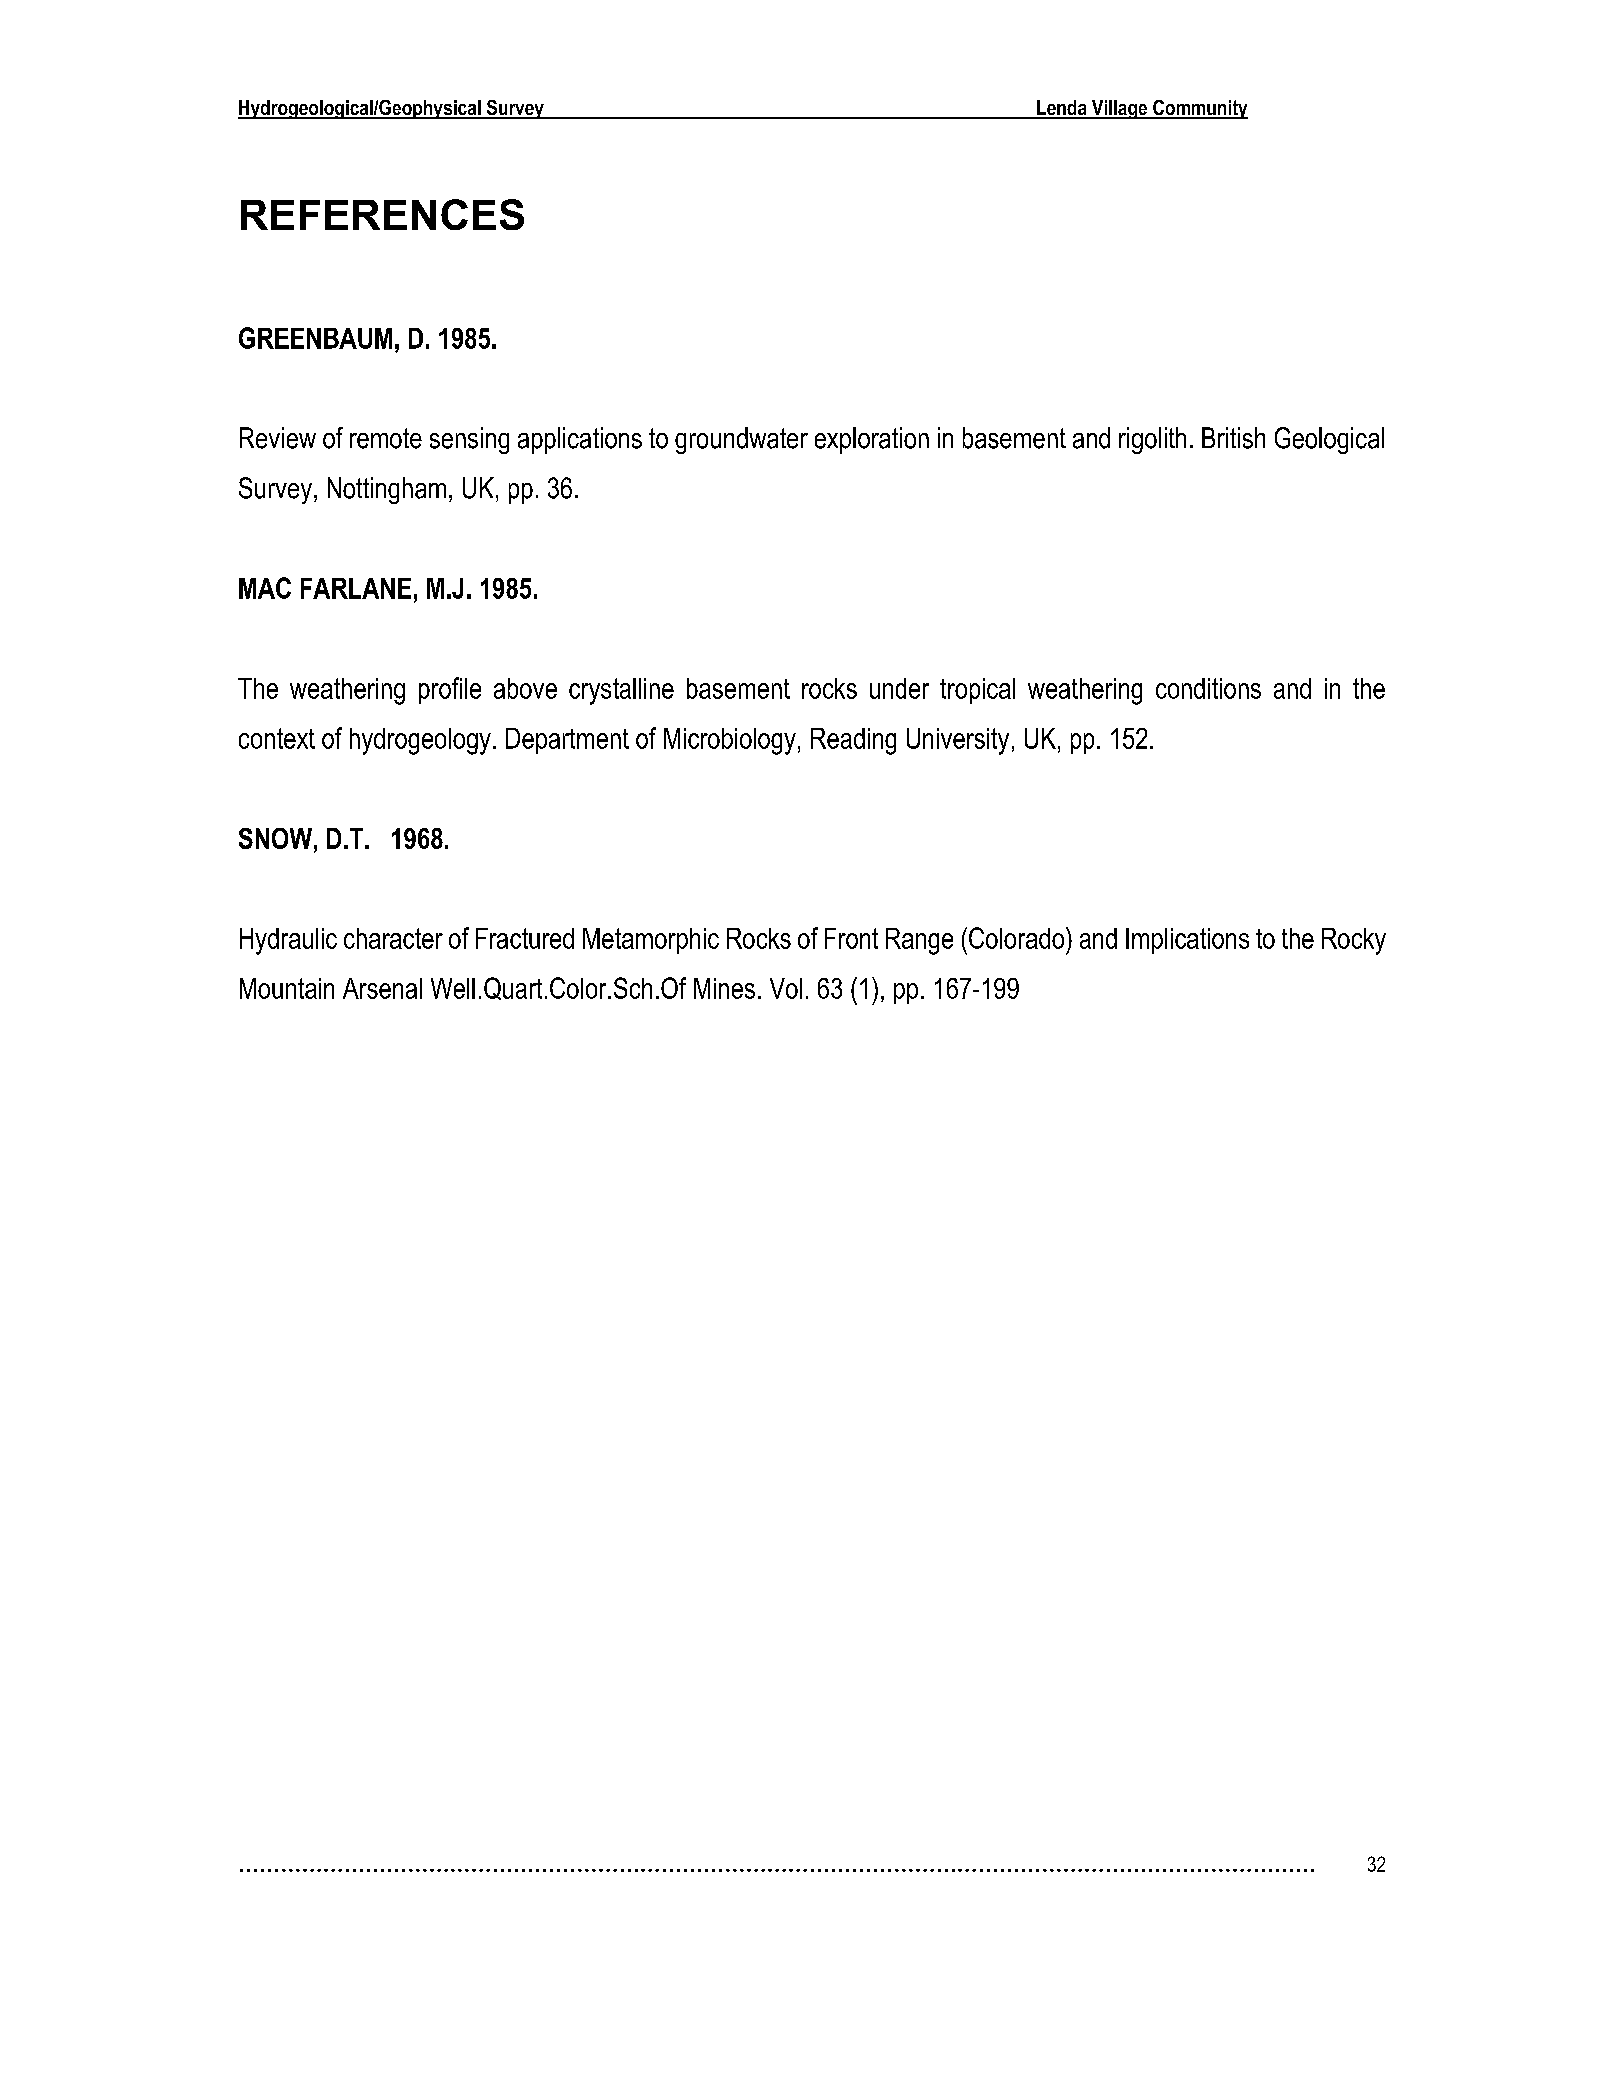  What do you see at coordinates (382, 214) in the screenshot?
I see `REFERENCES` at bounding box center [382, 214].
